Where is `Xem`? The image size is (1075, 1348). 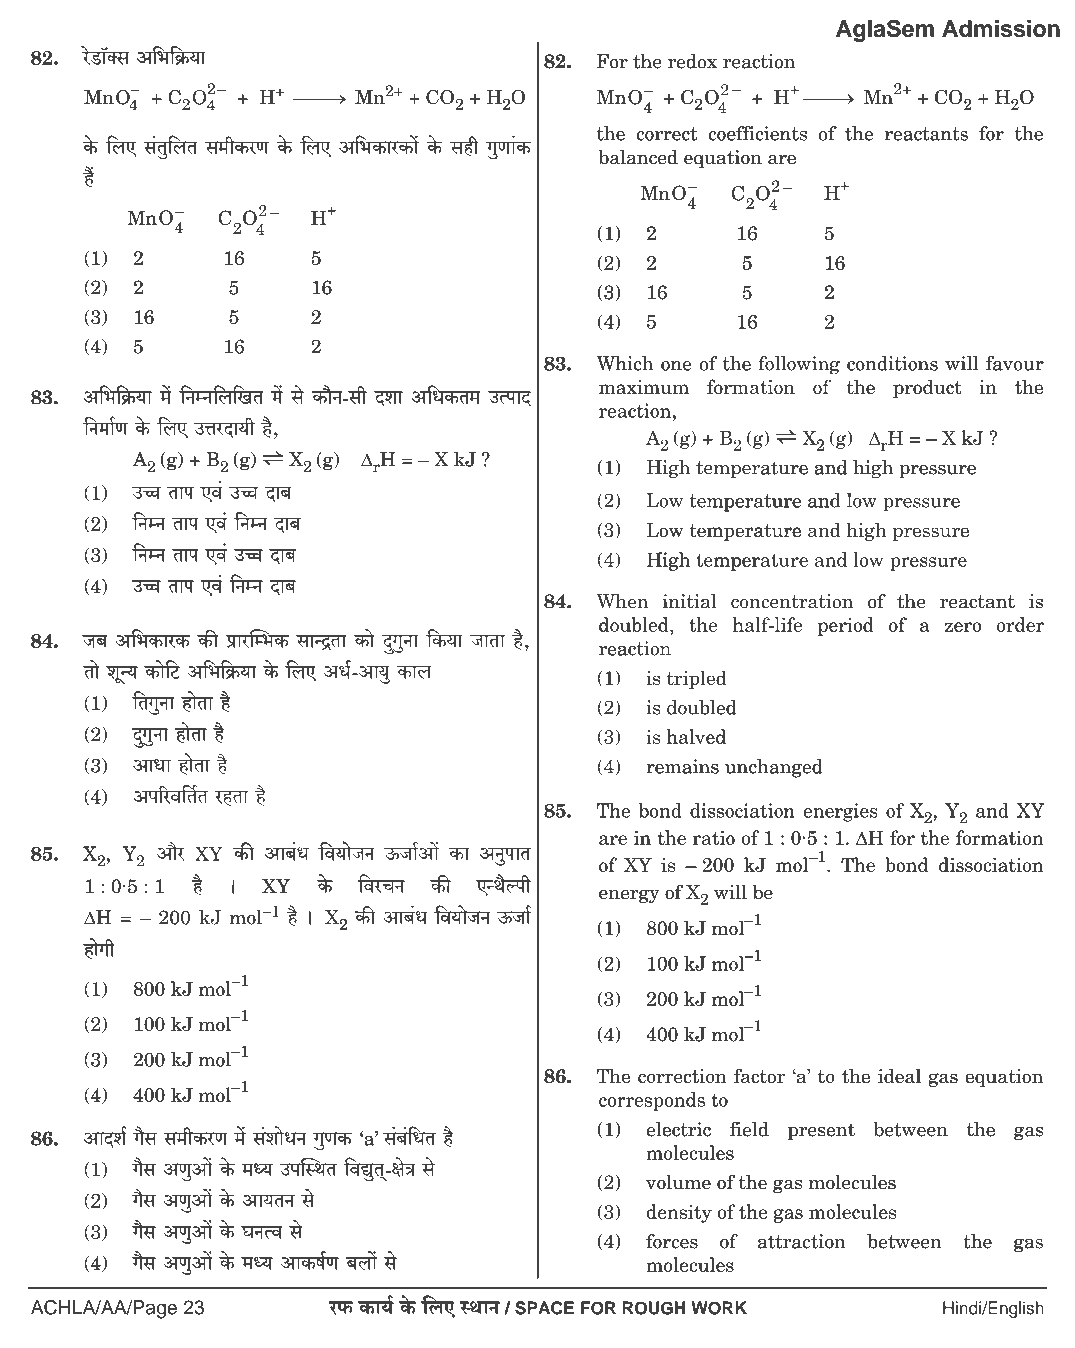
Xem is located at coordinates (388, 399).
